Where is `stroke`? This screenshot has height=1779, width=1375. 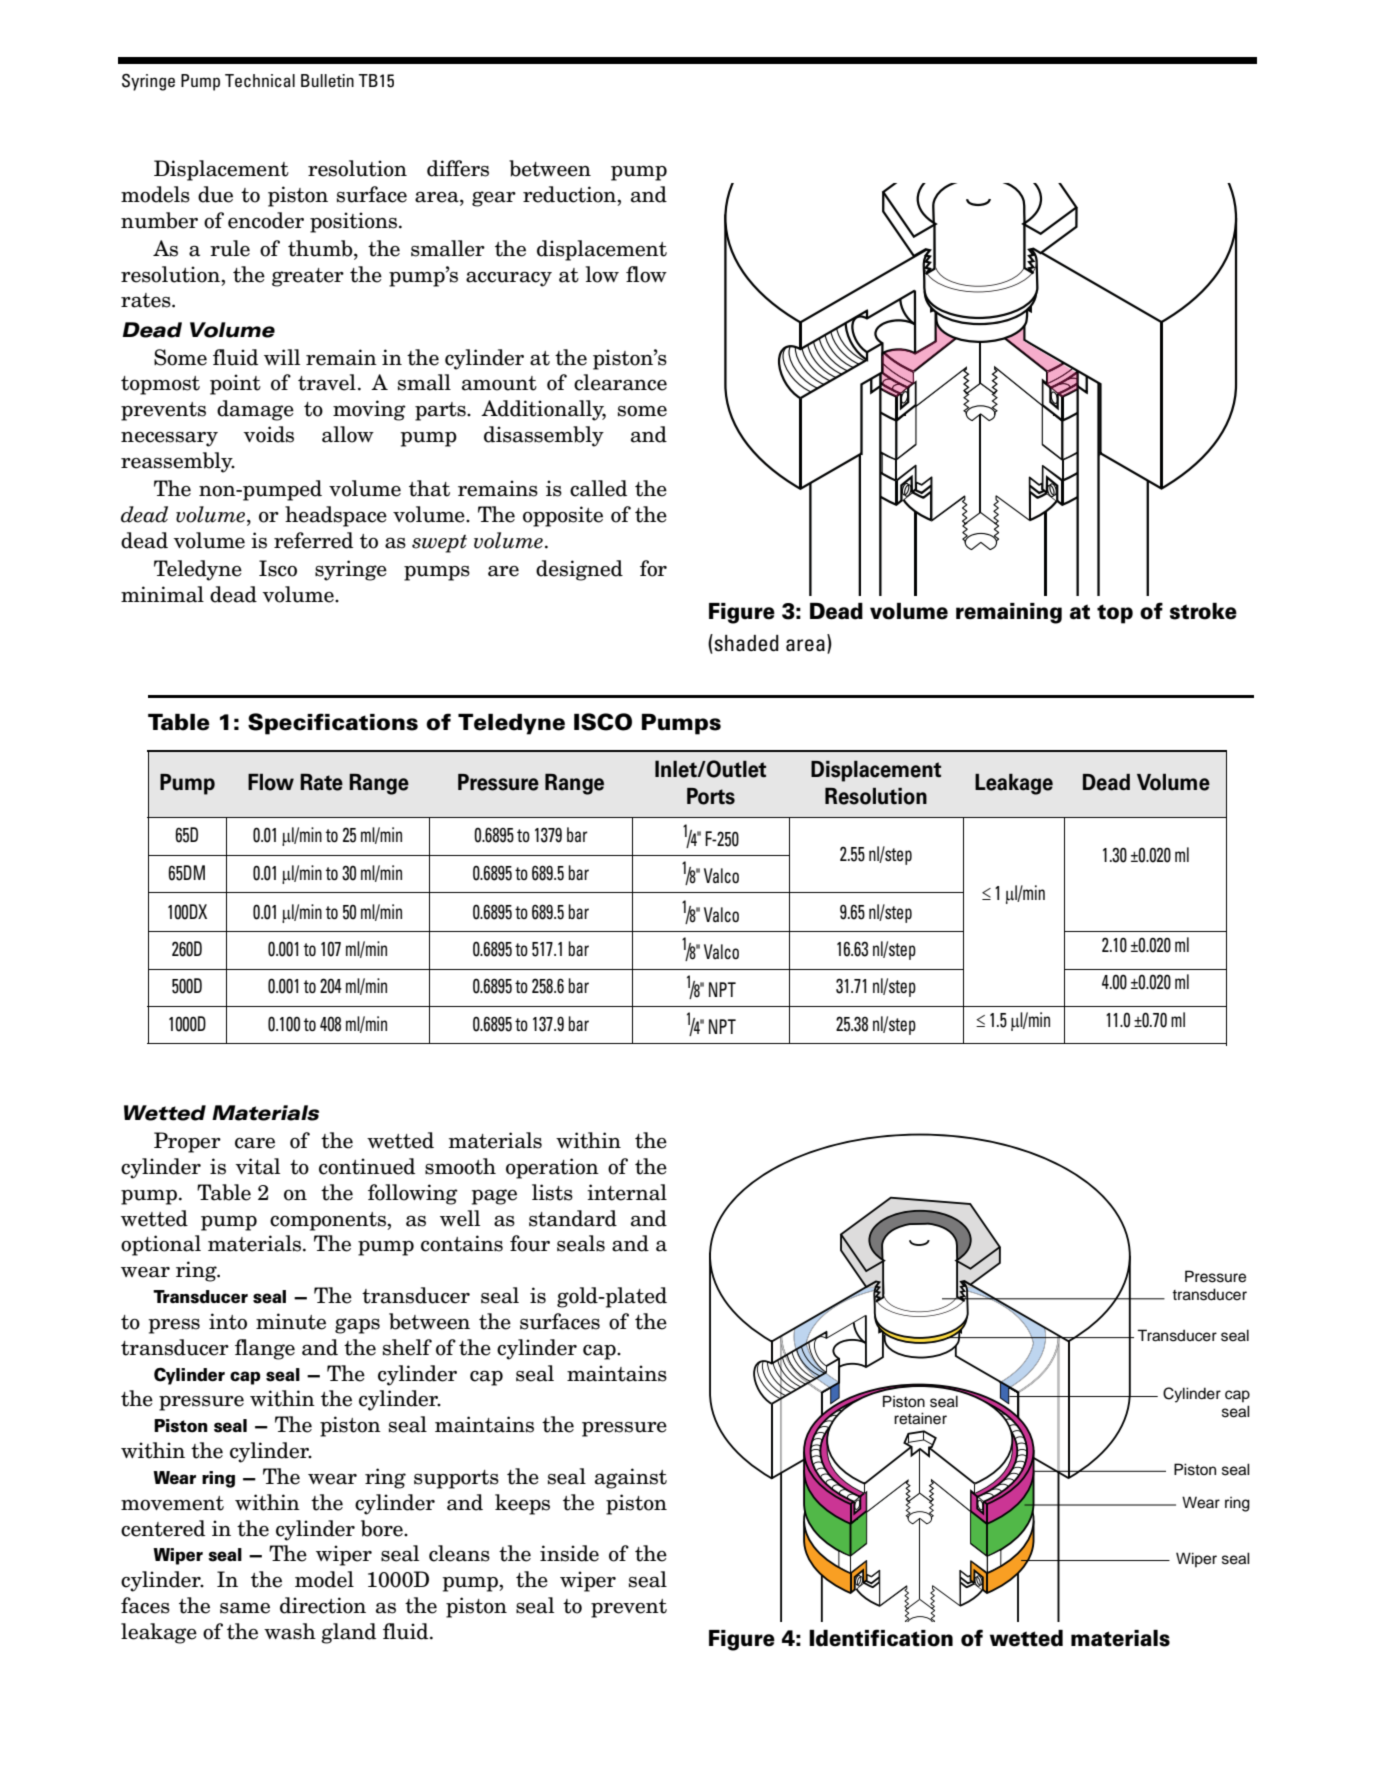 stroke is located at coordinates (1203, 611).
